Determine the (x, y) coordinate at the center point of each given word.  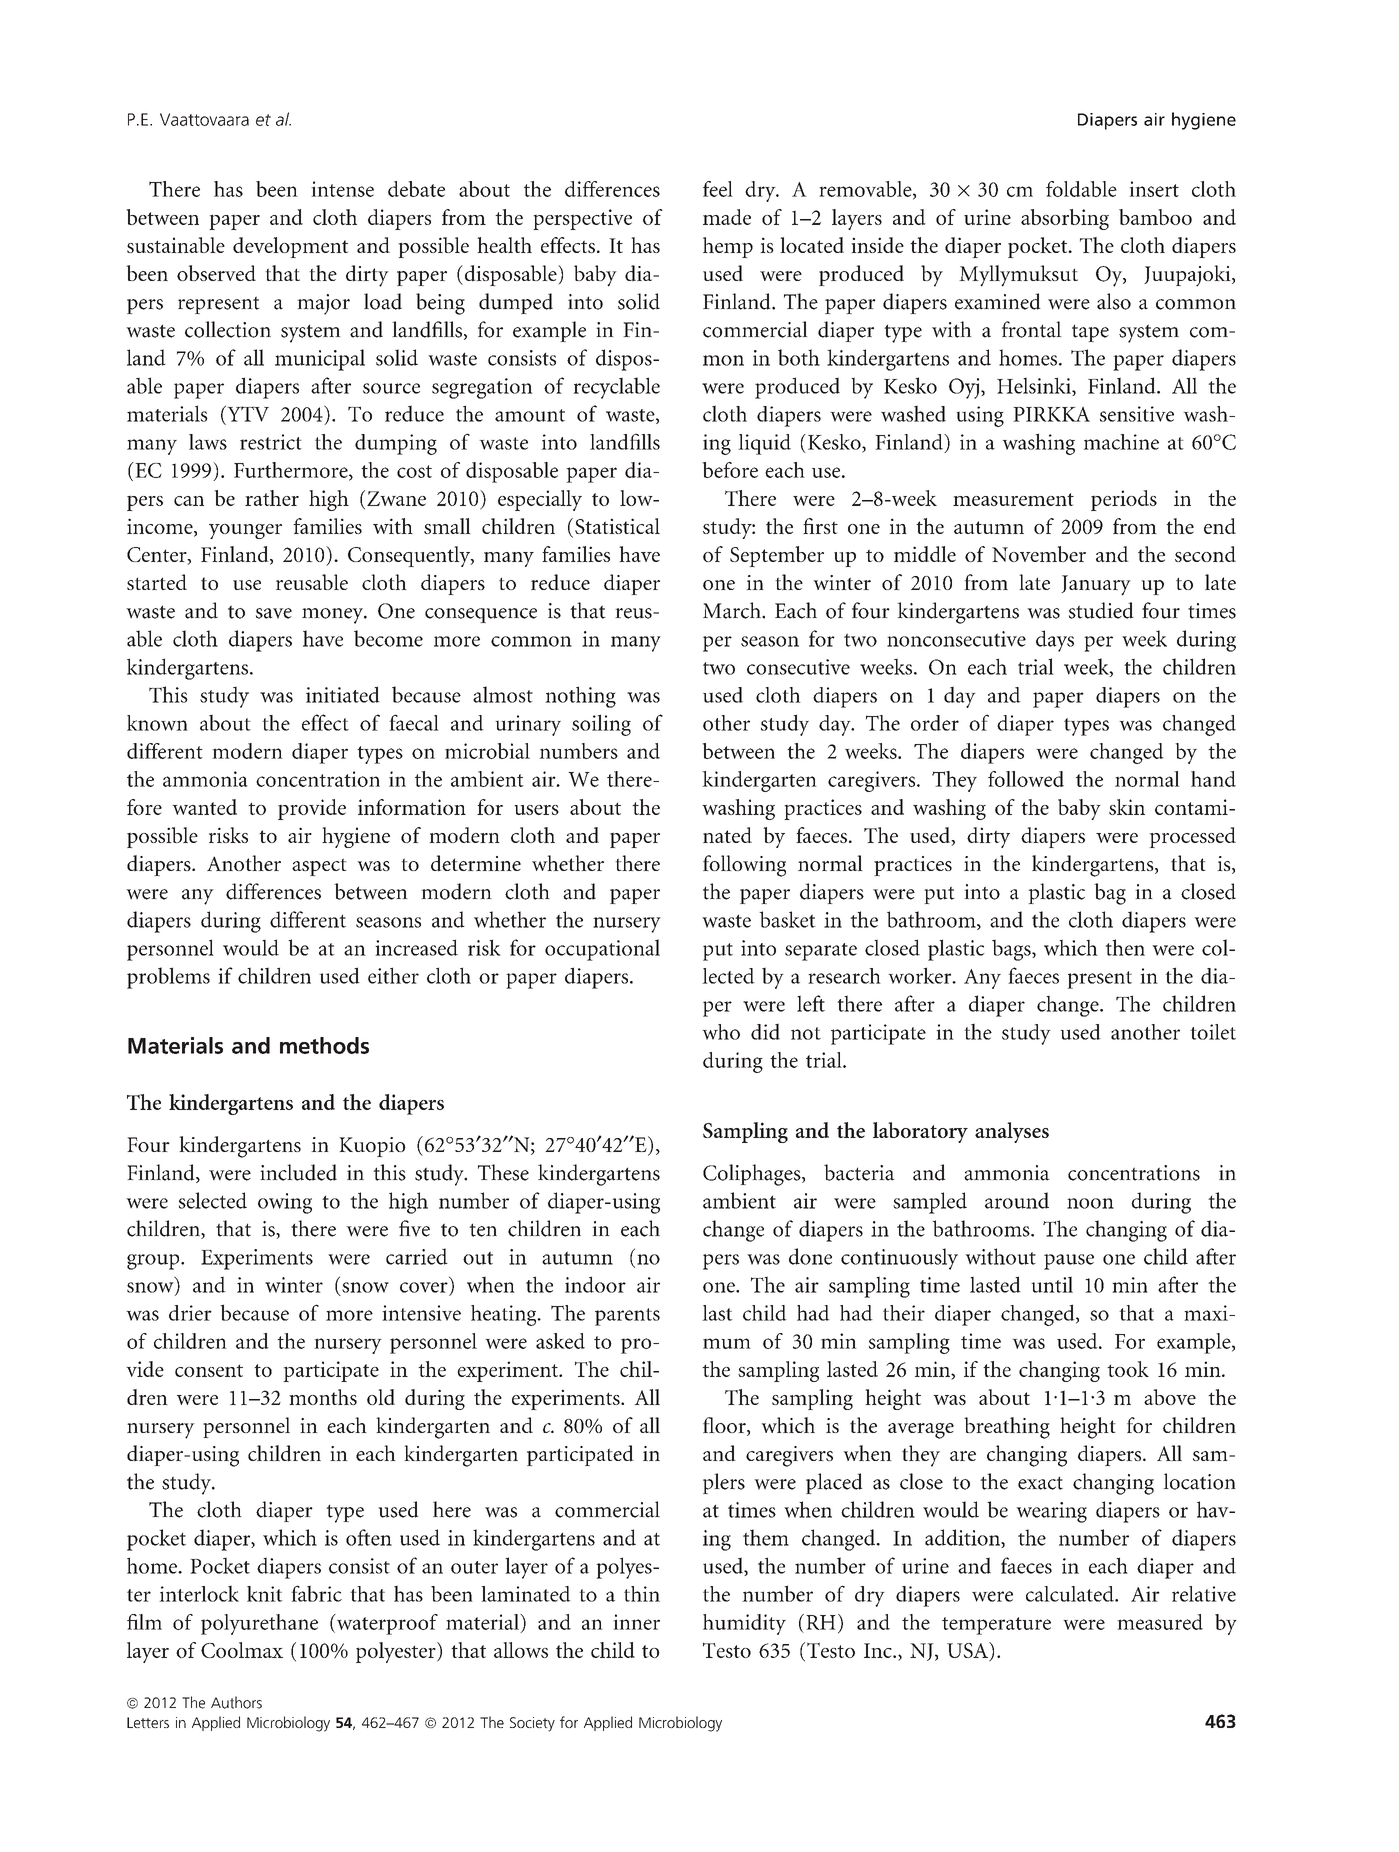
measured (1160, 1622)
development (290, 247)
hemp (728, 247)
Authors (236, 1702)
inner (636, 1622)
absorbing (1065, 219)
